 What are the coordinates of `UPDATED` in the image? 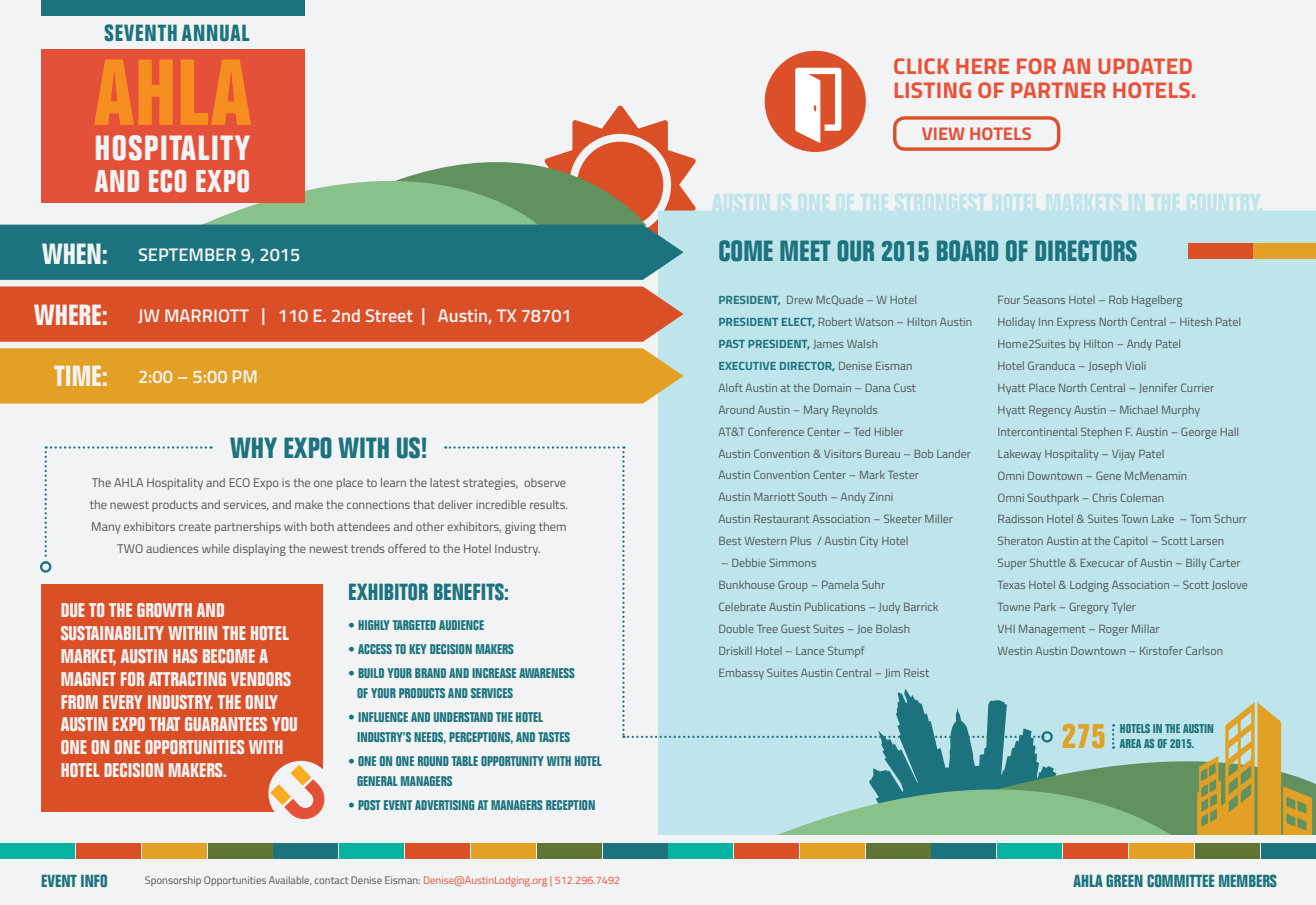 It's located at (1145, 66).
